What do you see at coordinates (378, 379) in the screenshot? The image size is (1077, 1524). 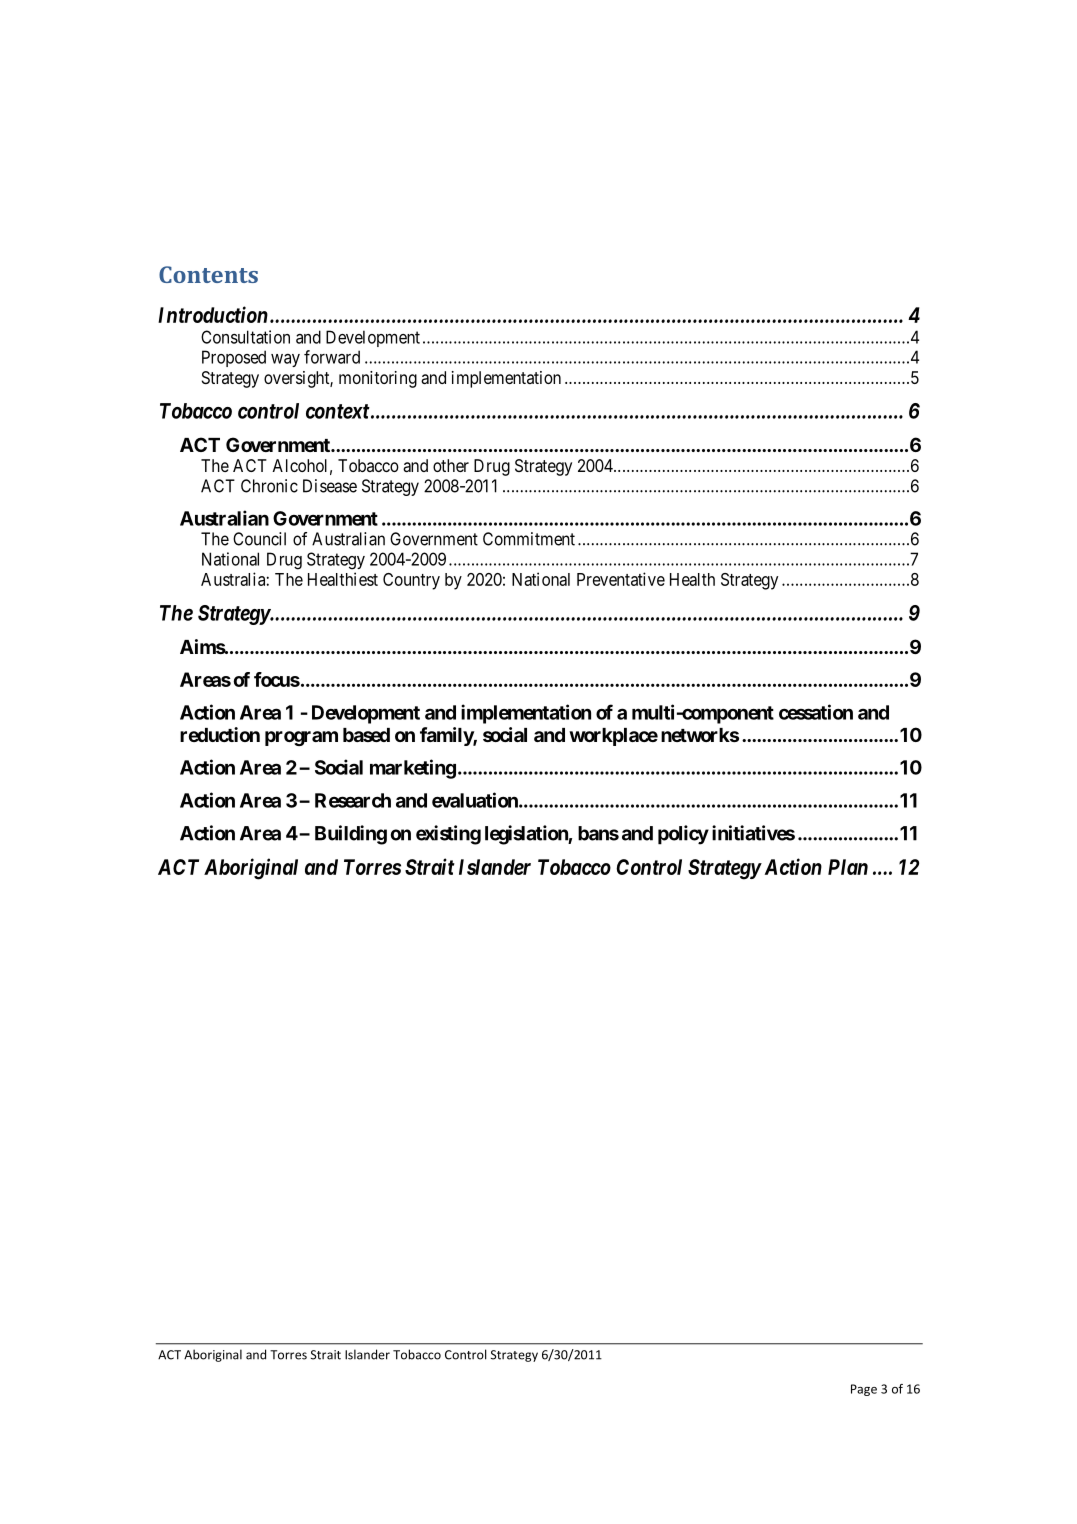 I see `monitoring` at bounding box center [378, 379].
